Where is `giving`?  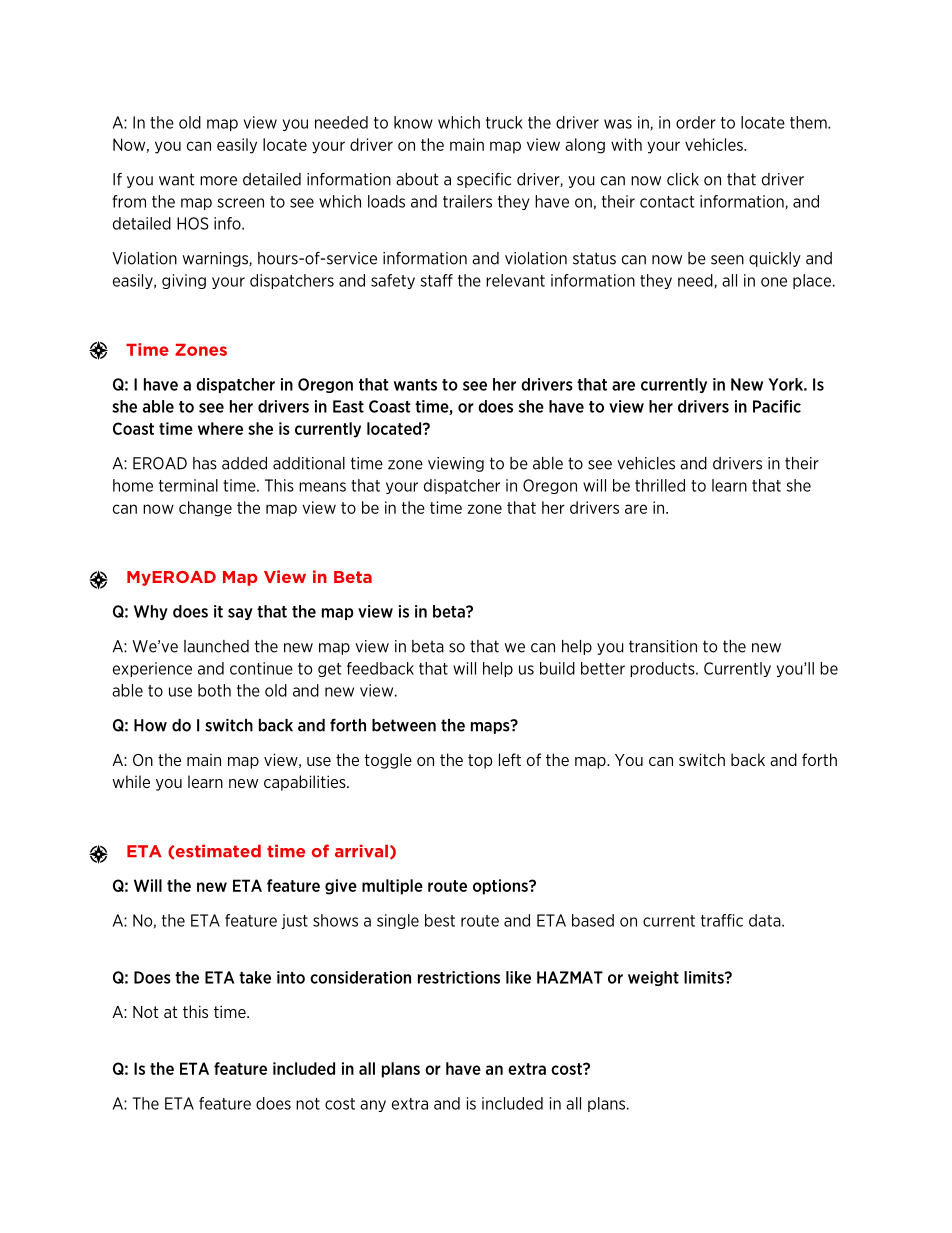
giving is located at coordinates (184, 281).
